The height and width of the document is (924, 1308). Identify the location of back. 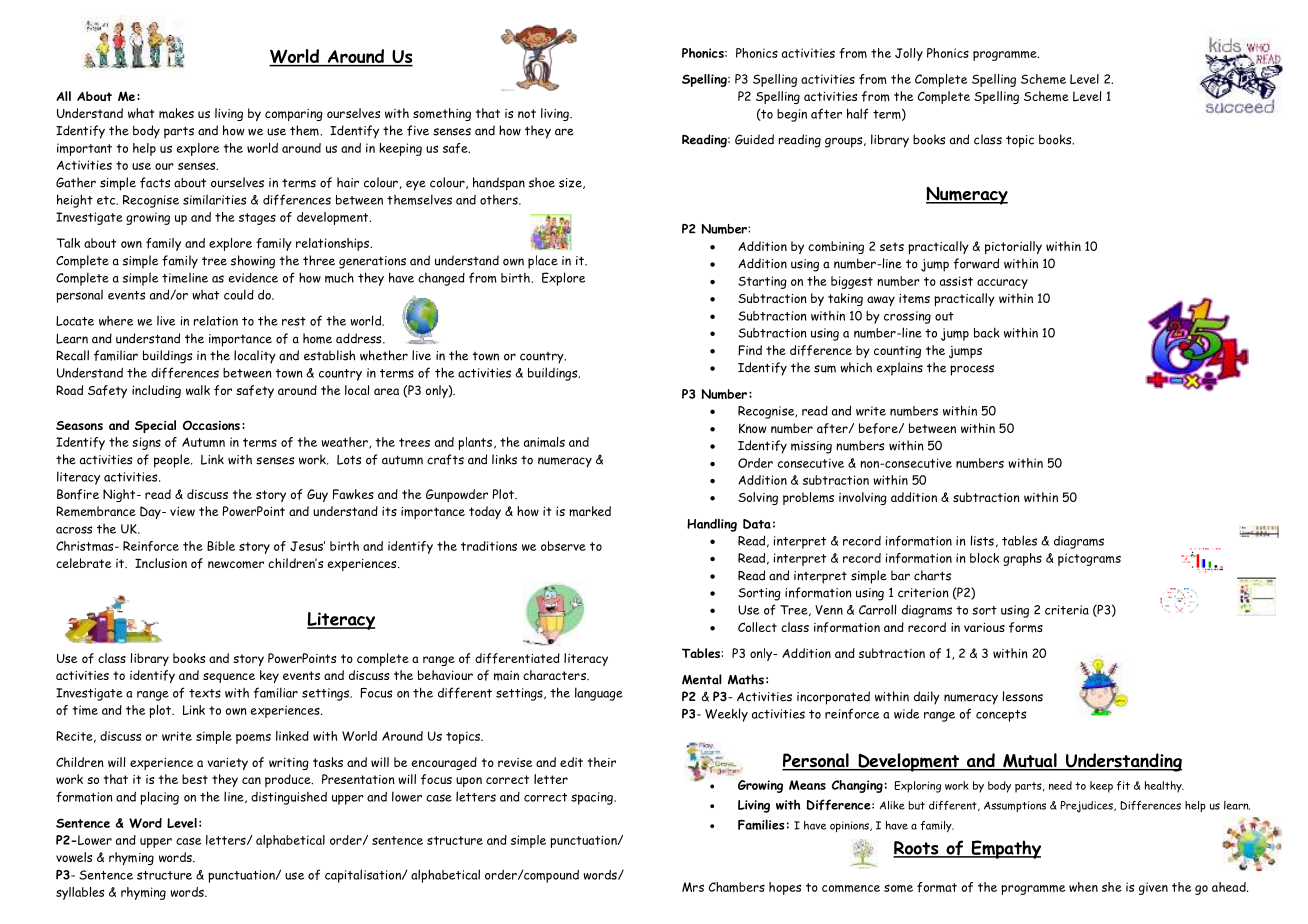
(987, 332).
